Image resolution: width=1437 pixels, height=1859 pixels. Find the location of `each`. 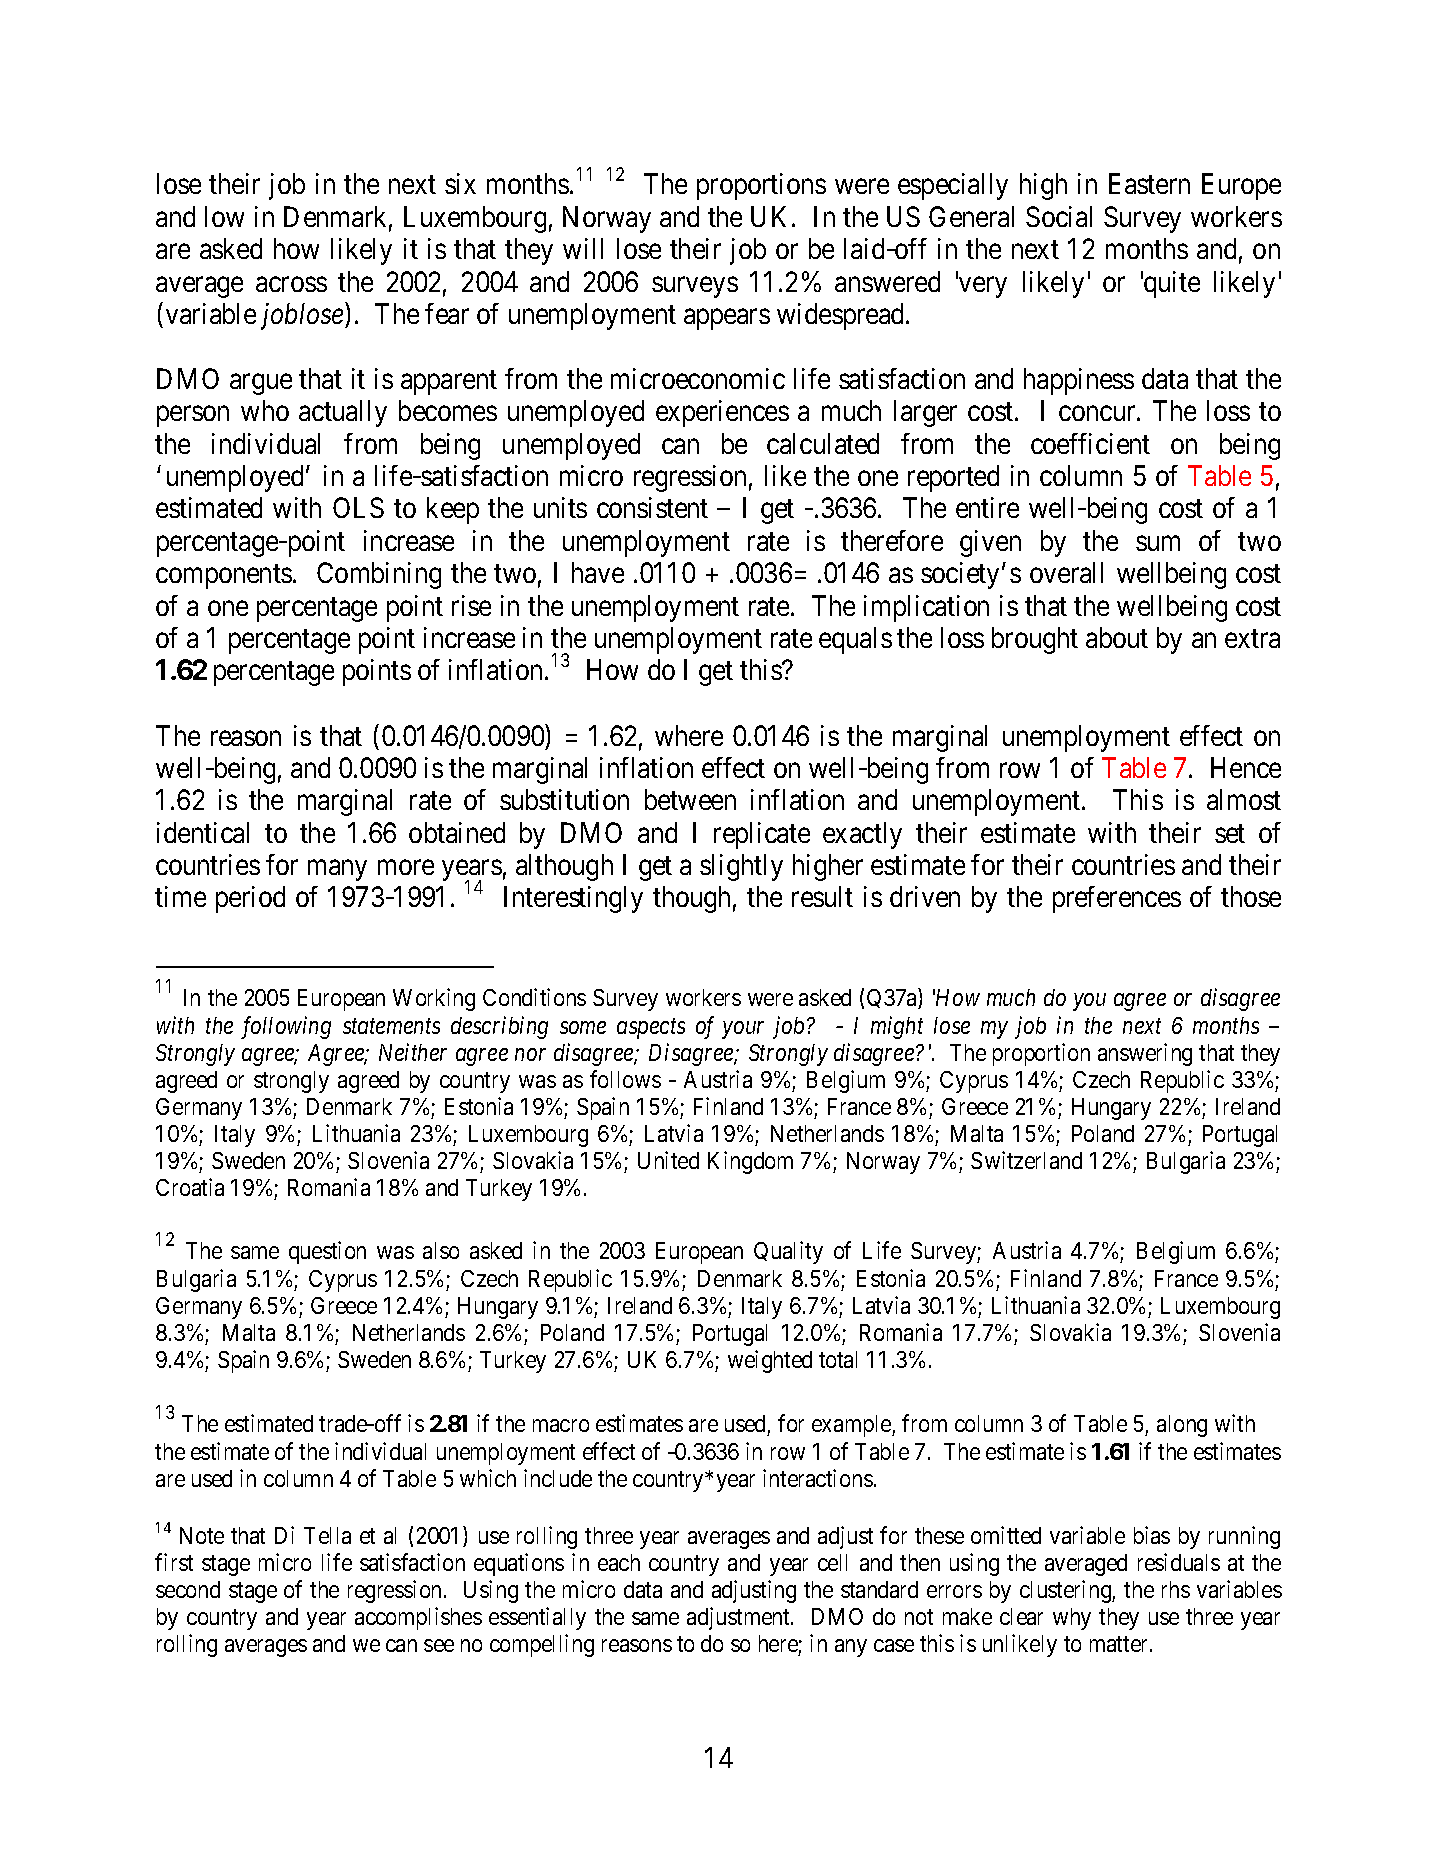

each is located at coordinates (619, 1562).
